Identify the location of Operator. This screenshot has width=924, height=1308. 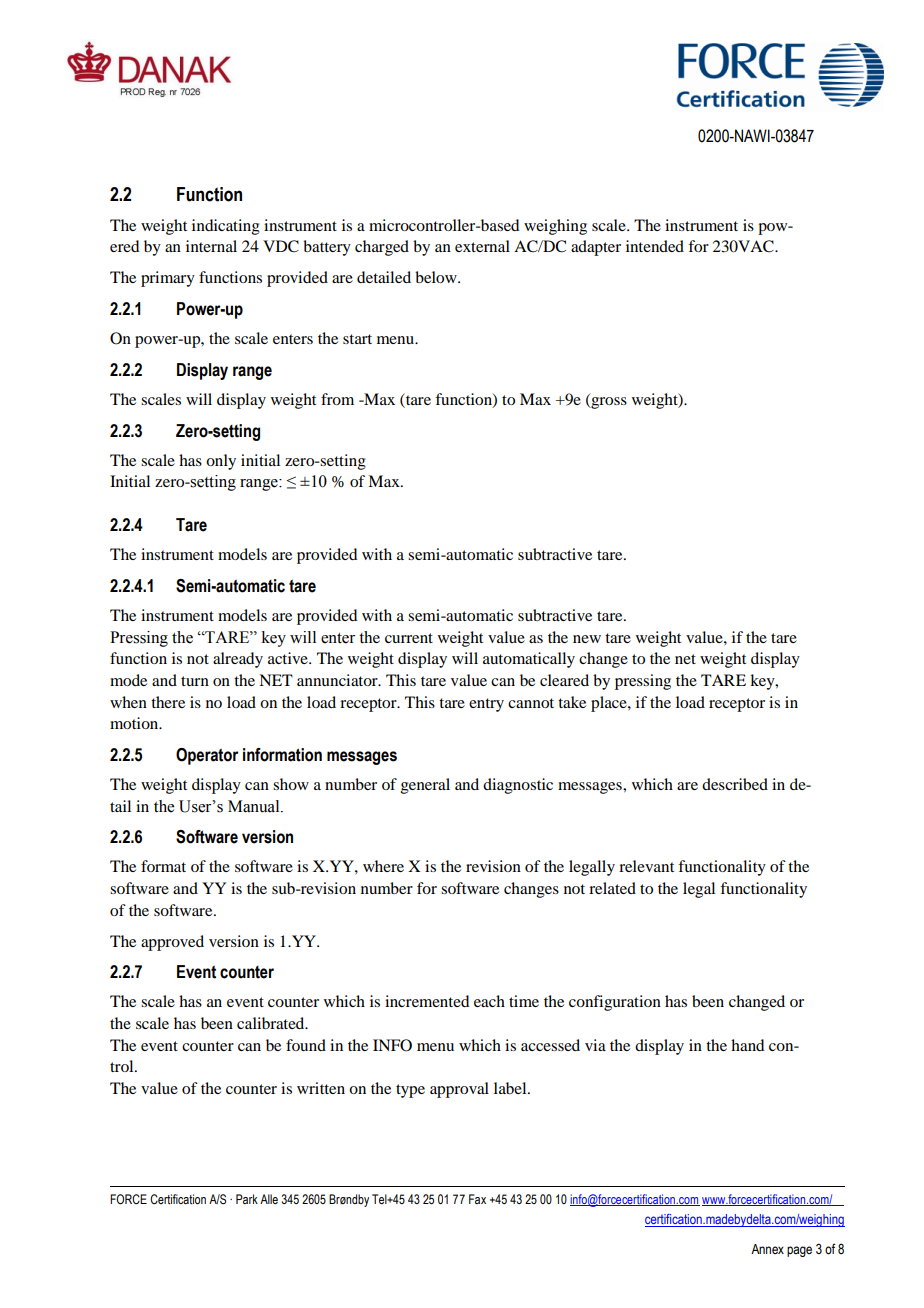
(207, 756).
